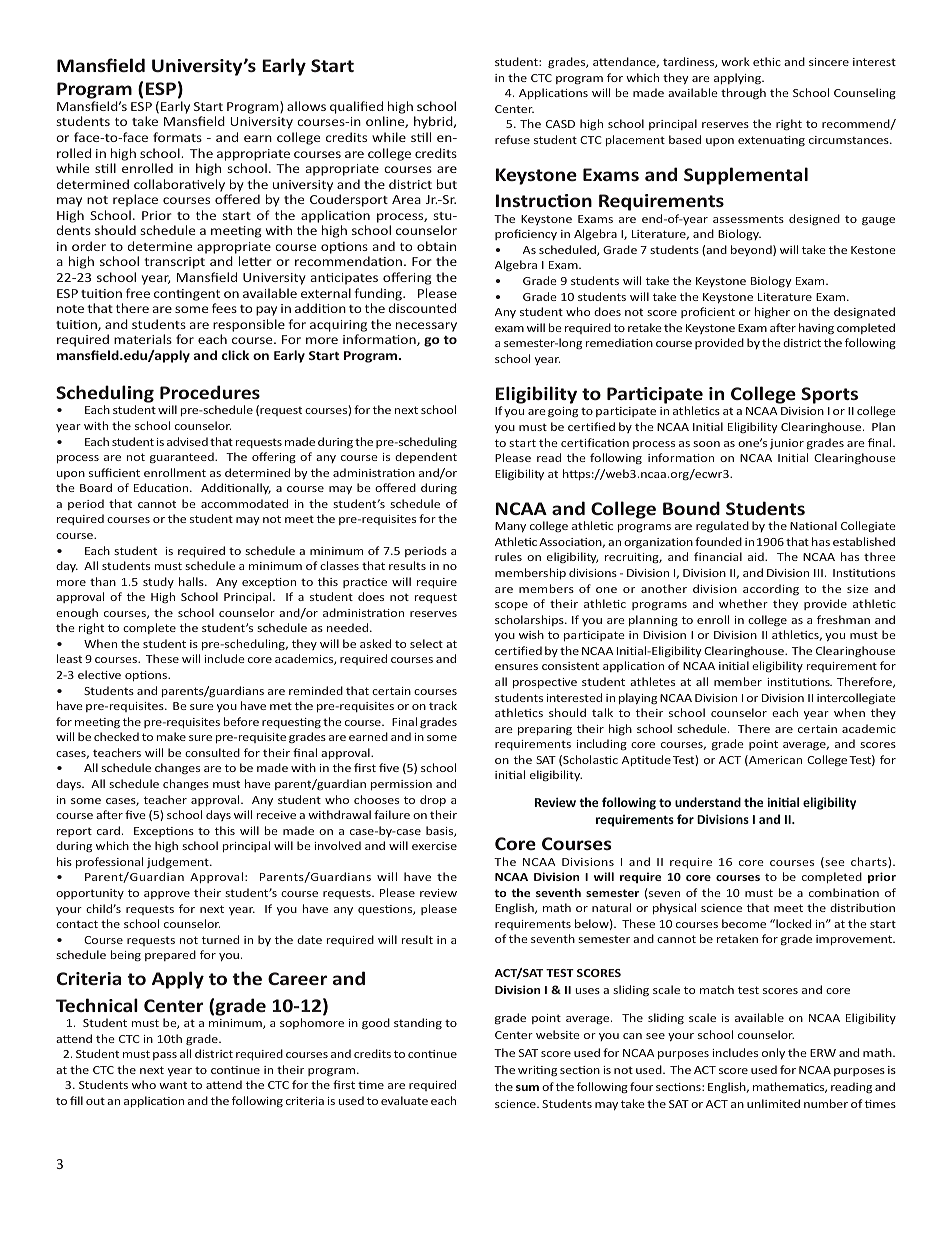 This document has height=1233, width=952. What do you see at coordinates (787, 444) in the document?
I see `junior` at bounding box center [787, 444].
